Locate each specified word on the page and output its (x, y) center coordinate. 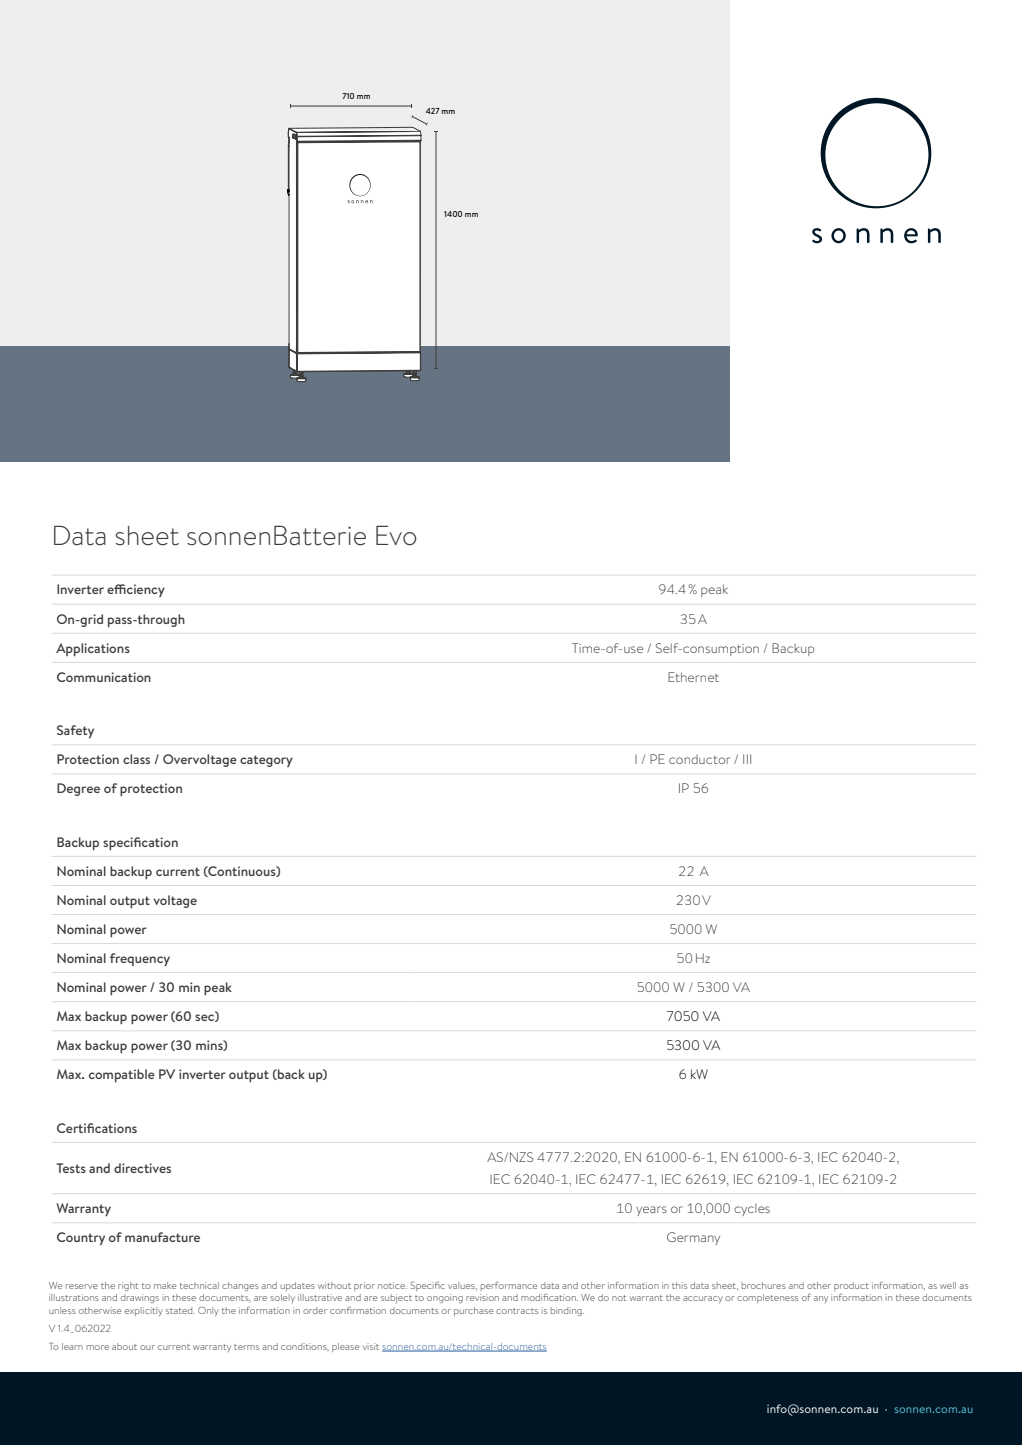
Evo (396, 535)
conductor (699, 759)
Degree (78, 789)
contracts (517, 1311)
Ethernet (693, 677)
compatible (122, 1075)
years (651, 1211)
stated (180, 1310)
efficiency (136, 590)
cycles (752, 1210)
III (747, 759)
